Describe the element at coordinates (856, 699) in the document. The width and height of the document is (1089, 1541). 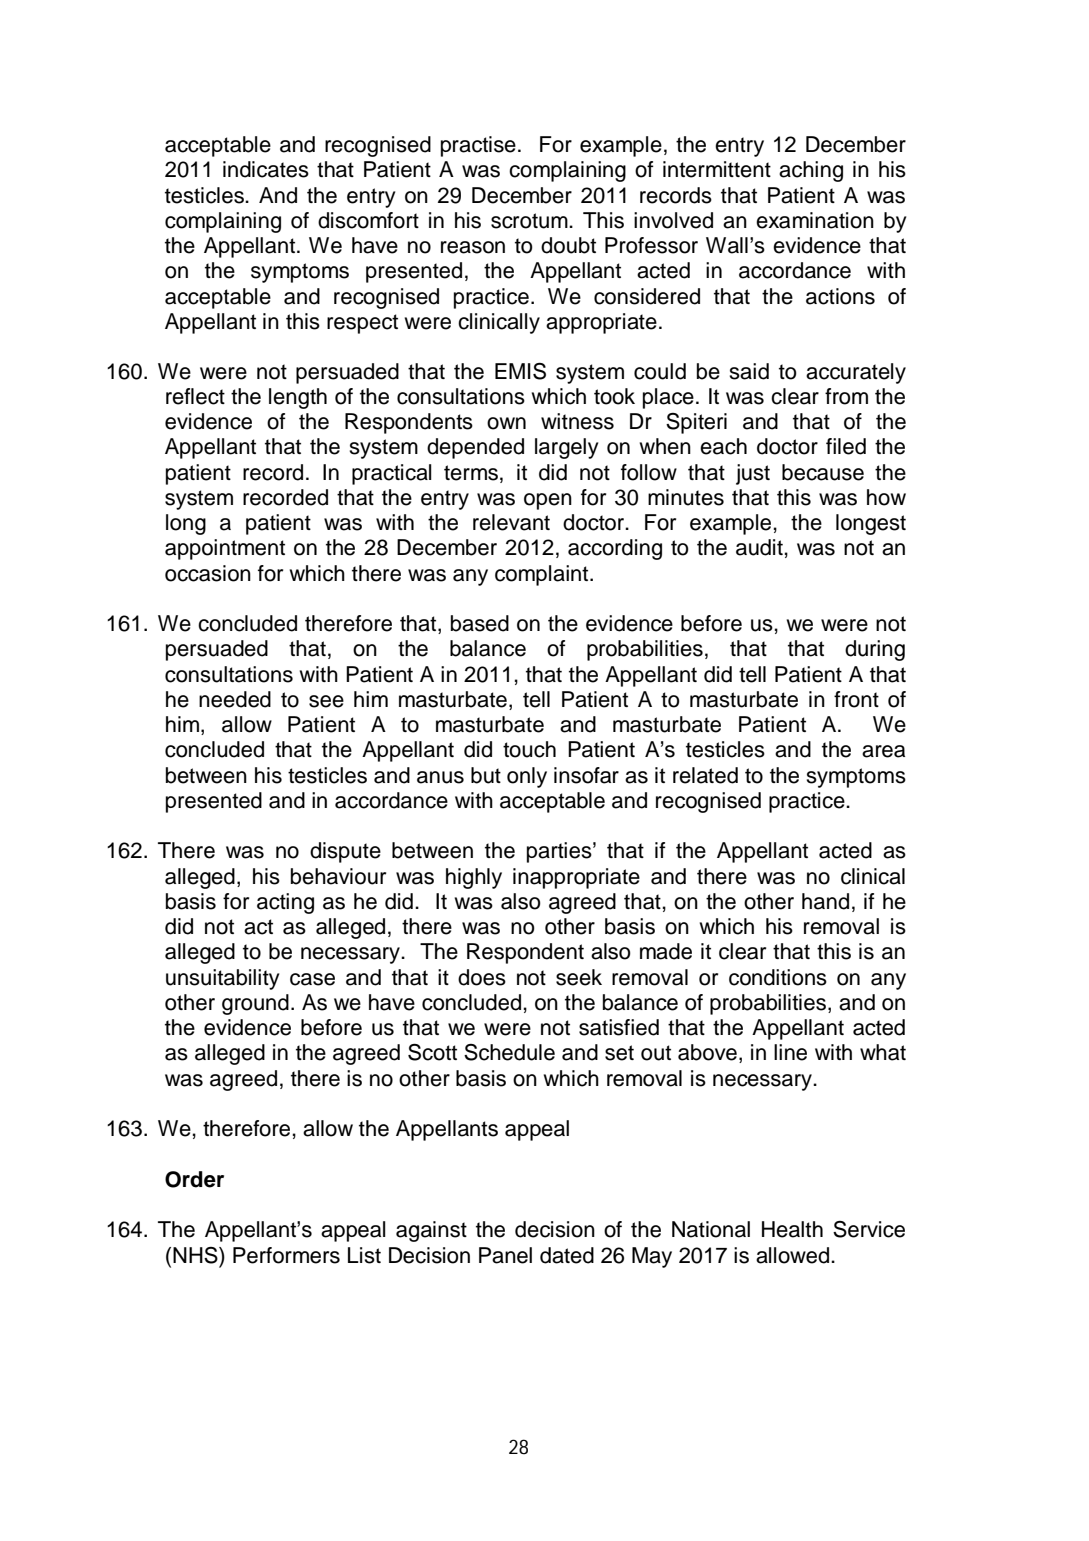
I see `front` at that location.
